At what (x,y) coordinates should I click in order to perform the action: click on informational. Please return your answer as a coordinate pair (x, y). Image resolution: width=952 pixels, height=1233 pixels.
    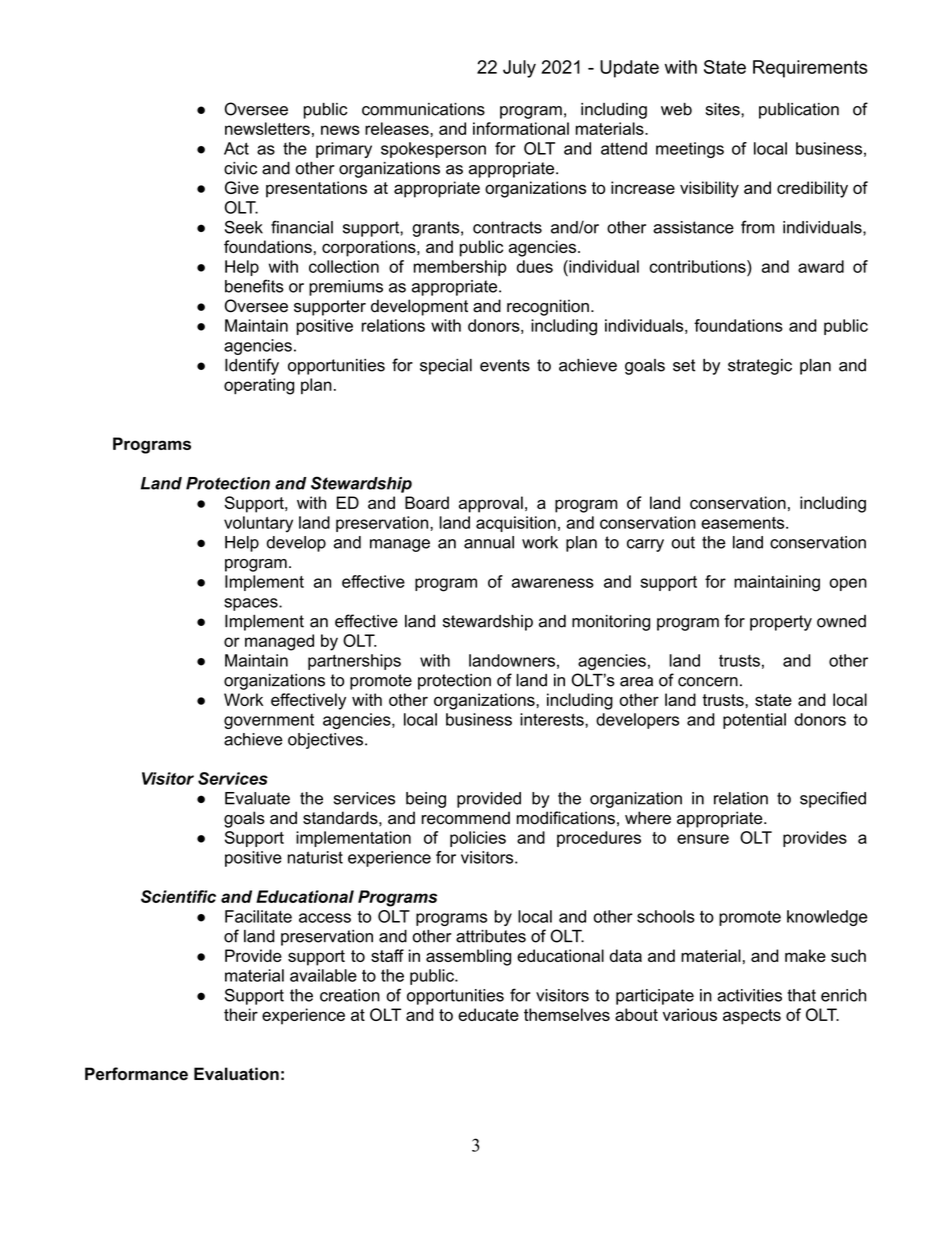
    Looking at the image, I should click on (521, 128).
